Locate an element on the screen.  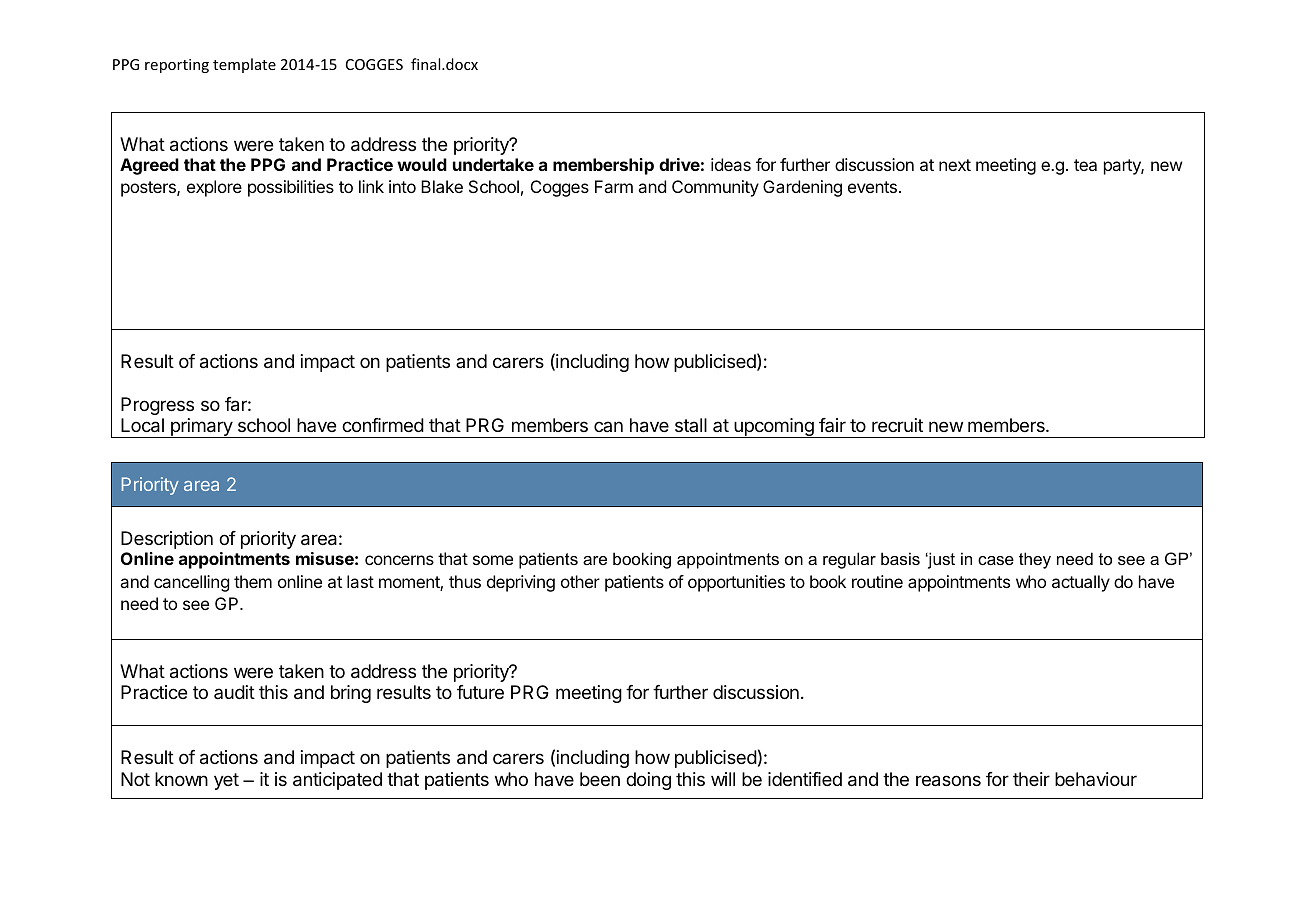
been is located at coordinates (600, 779).
